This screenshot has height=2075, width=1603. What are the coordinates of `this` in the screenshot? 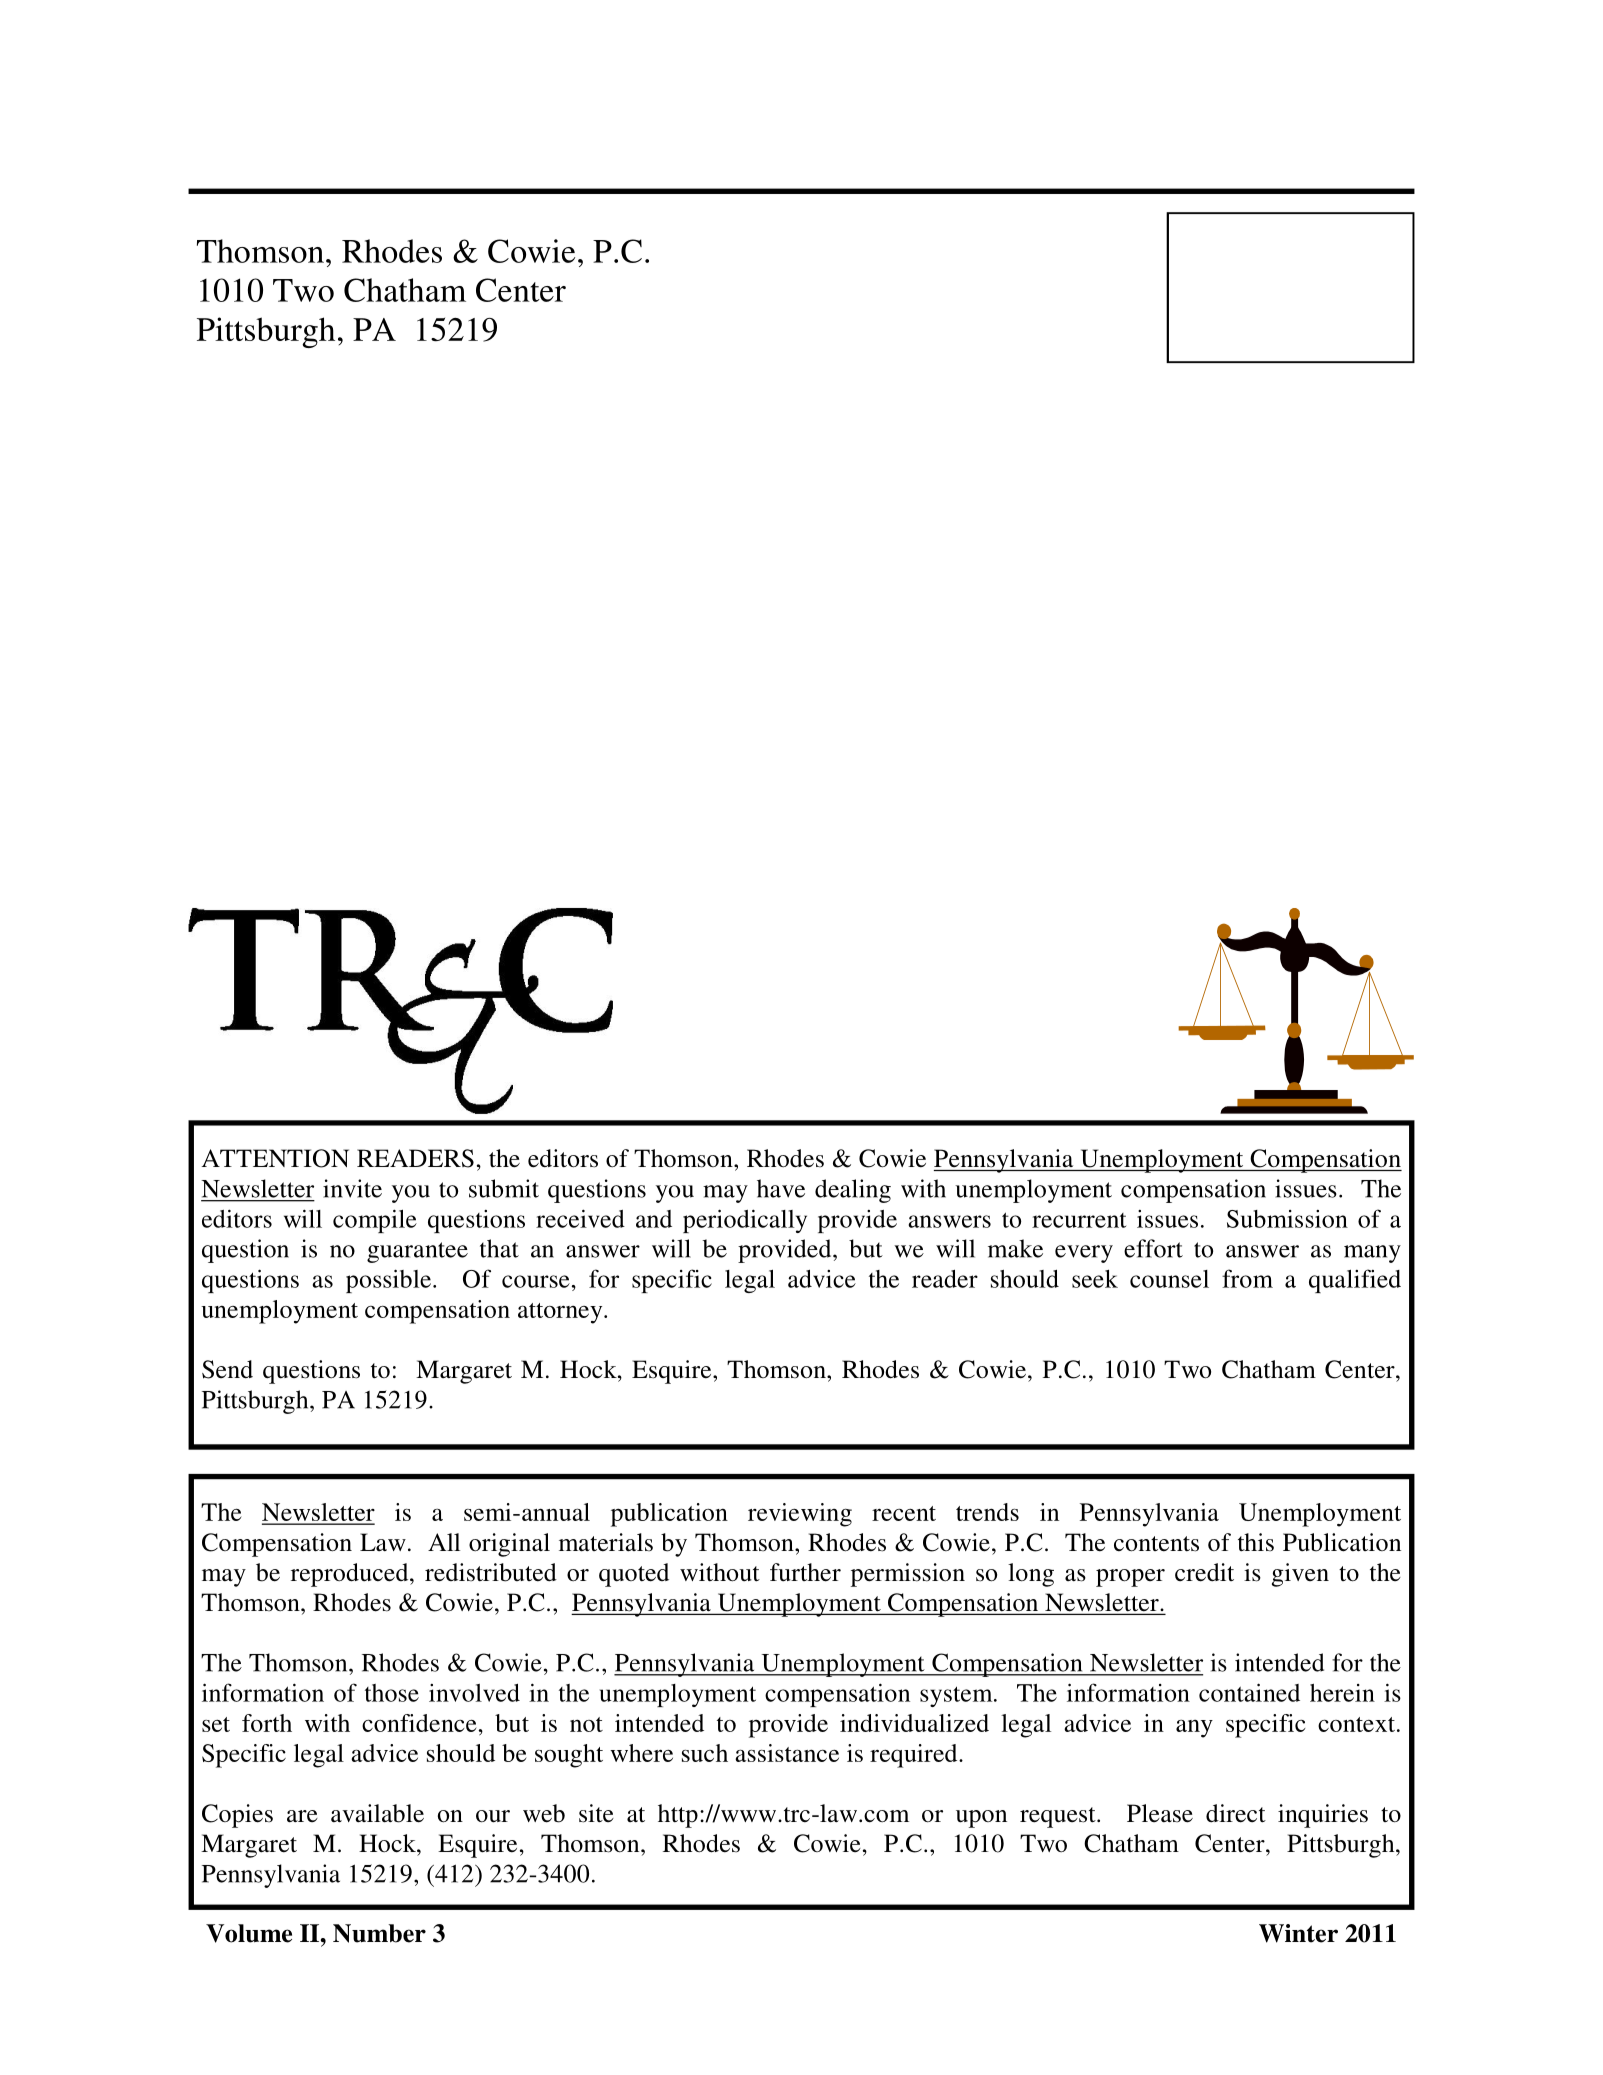 It's located at (1256, 1542).
